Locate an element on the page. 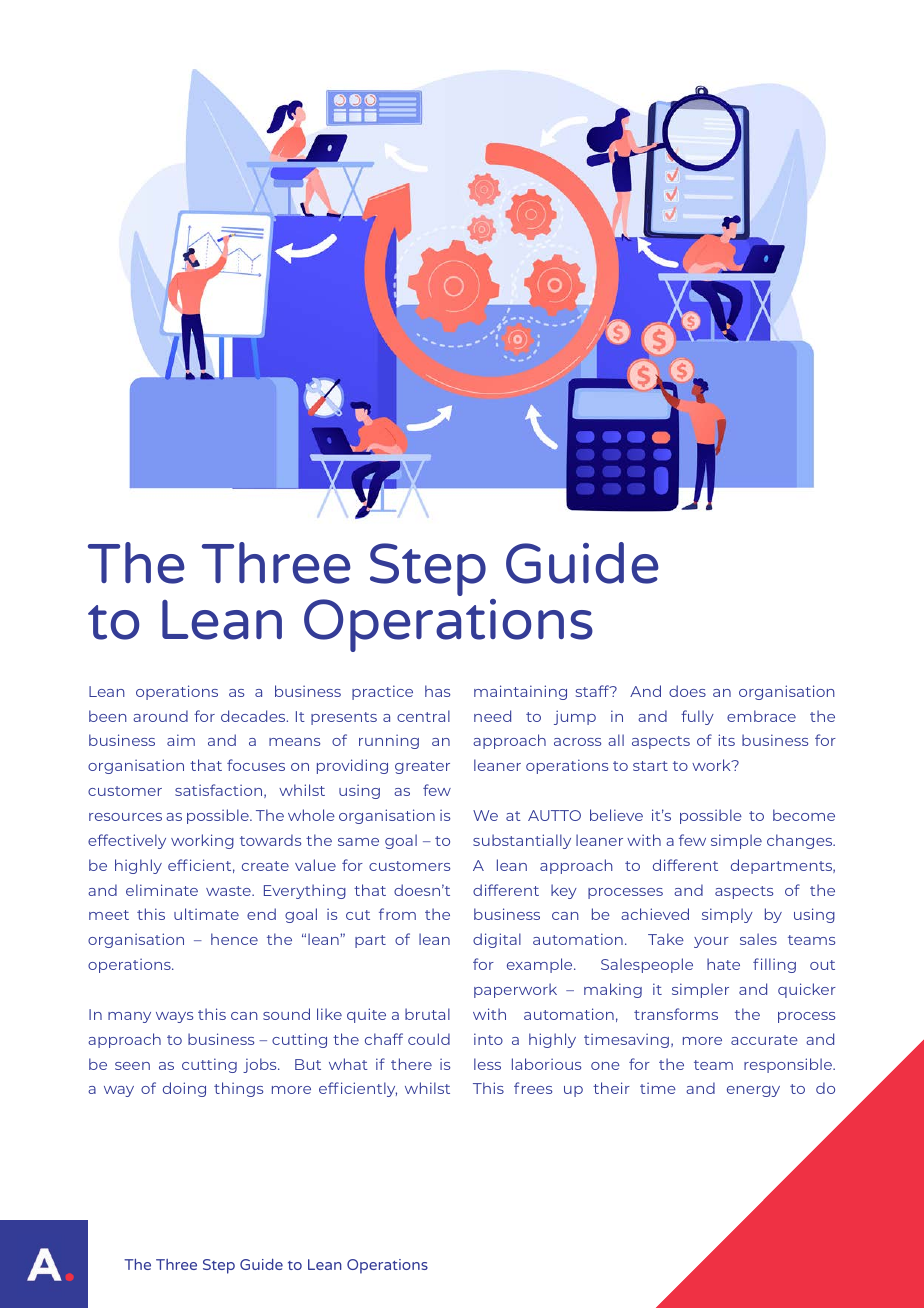 The image size is (924, 1308). embrace is located at coordinates (761, 716).
